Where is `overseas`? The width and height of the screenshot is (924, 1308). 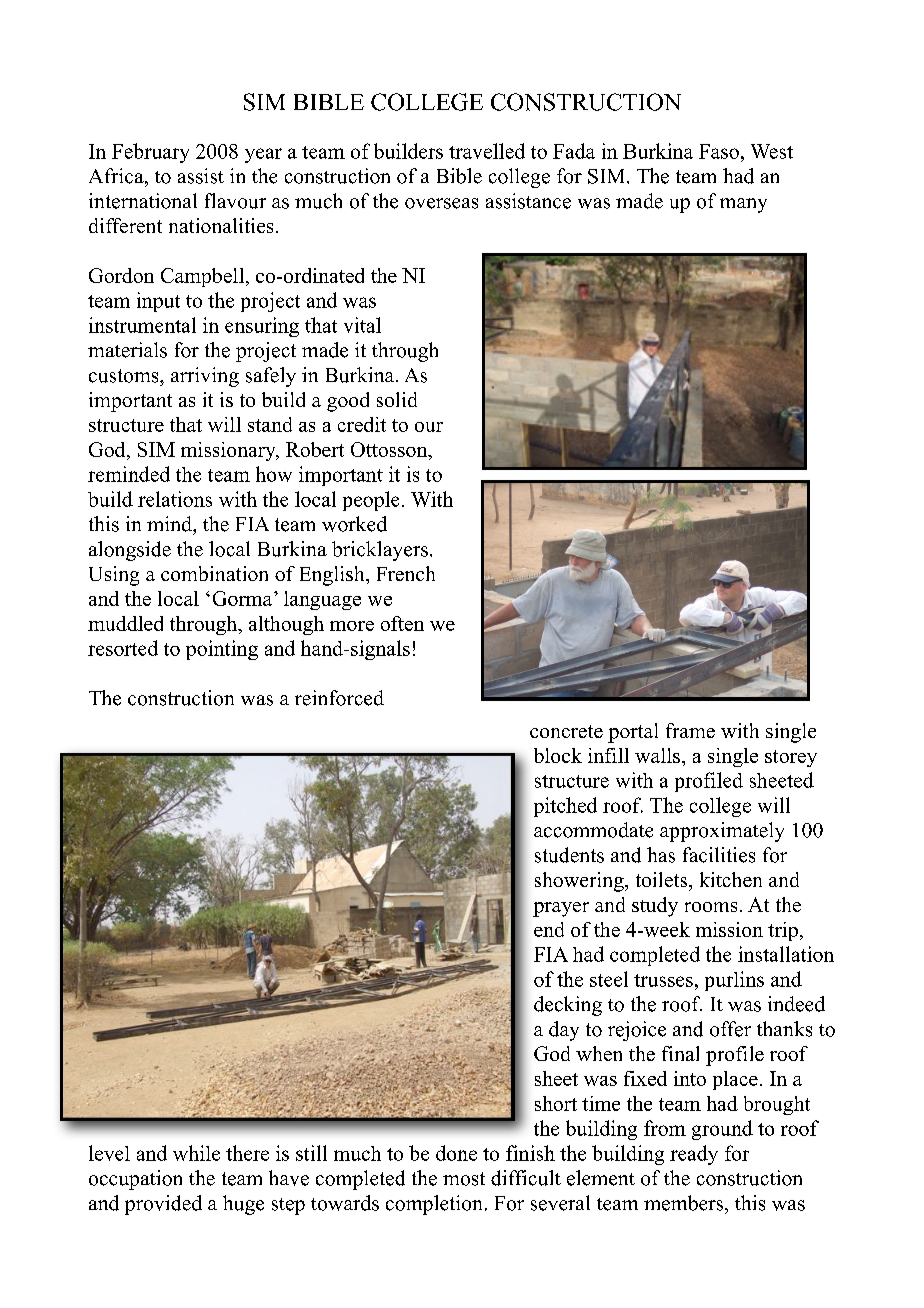 overseas is located at coordinates (441, 203).
